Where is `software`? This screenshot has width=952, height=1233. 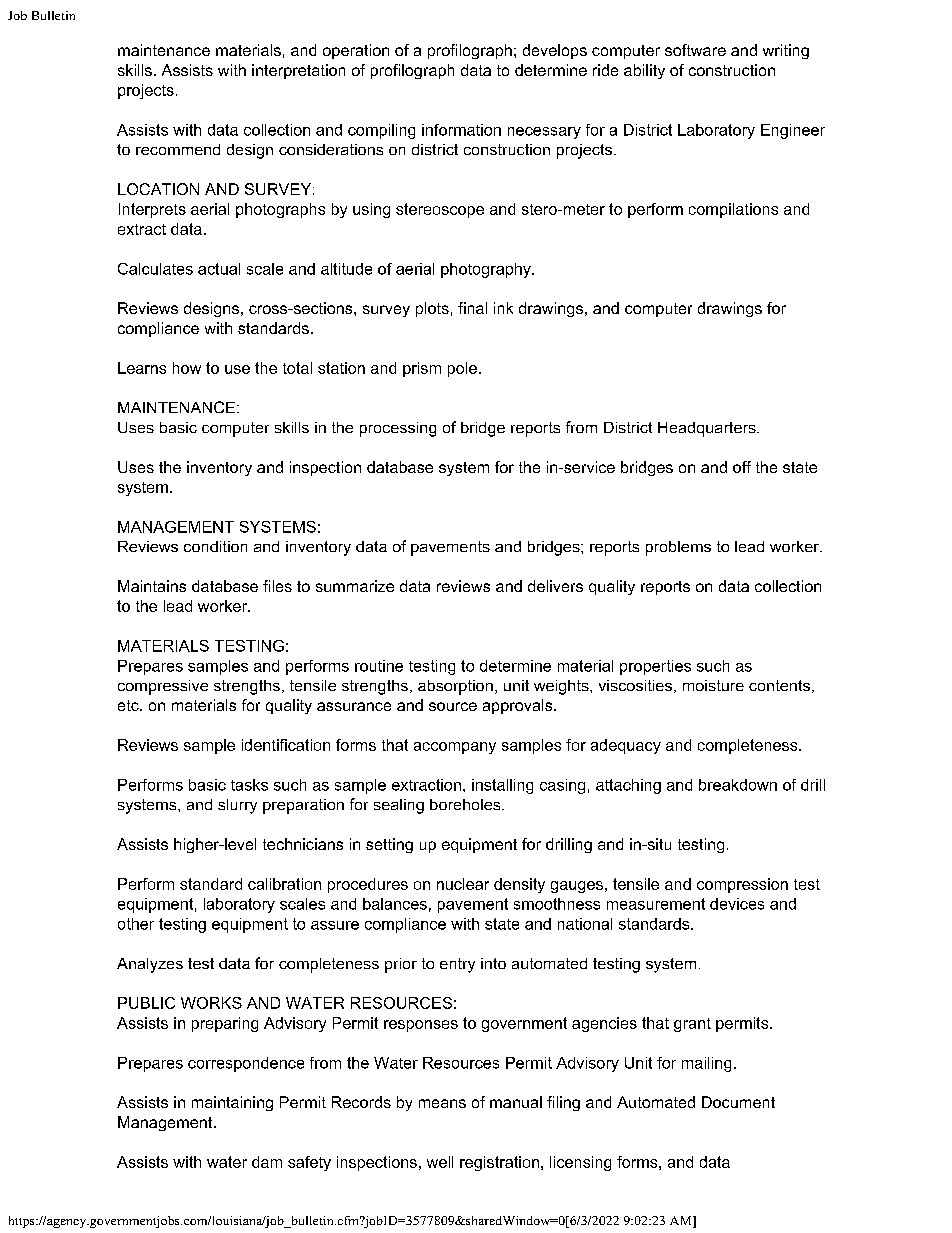
software is located at coordinates (695, 50).
